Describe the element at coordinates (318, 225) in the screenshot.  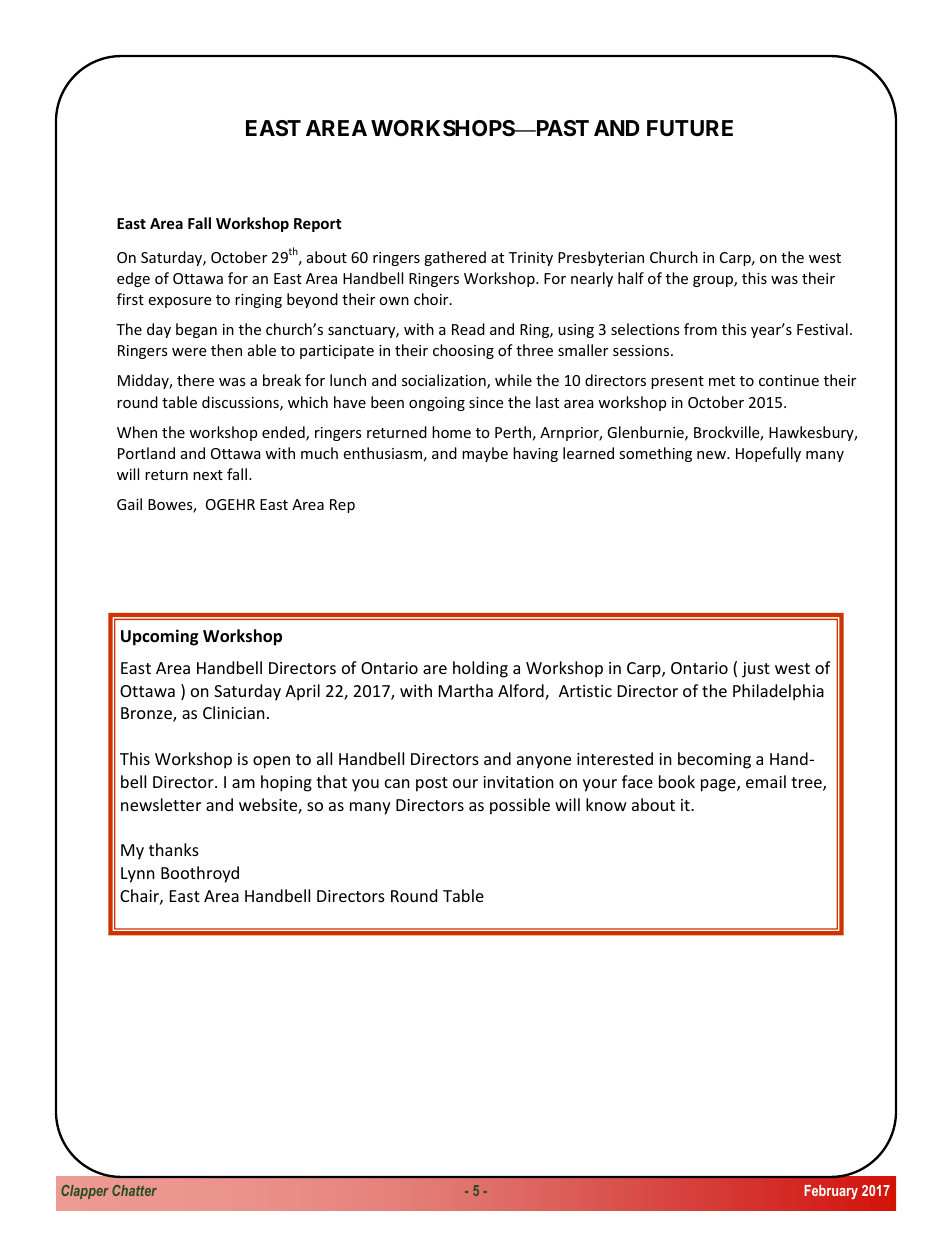
I see `Report` at that location.
